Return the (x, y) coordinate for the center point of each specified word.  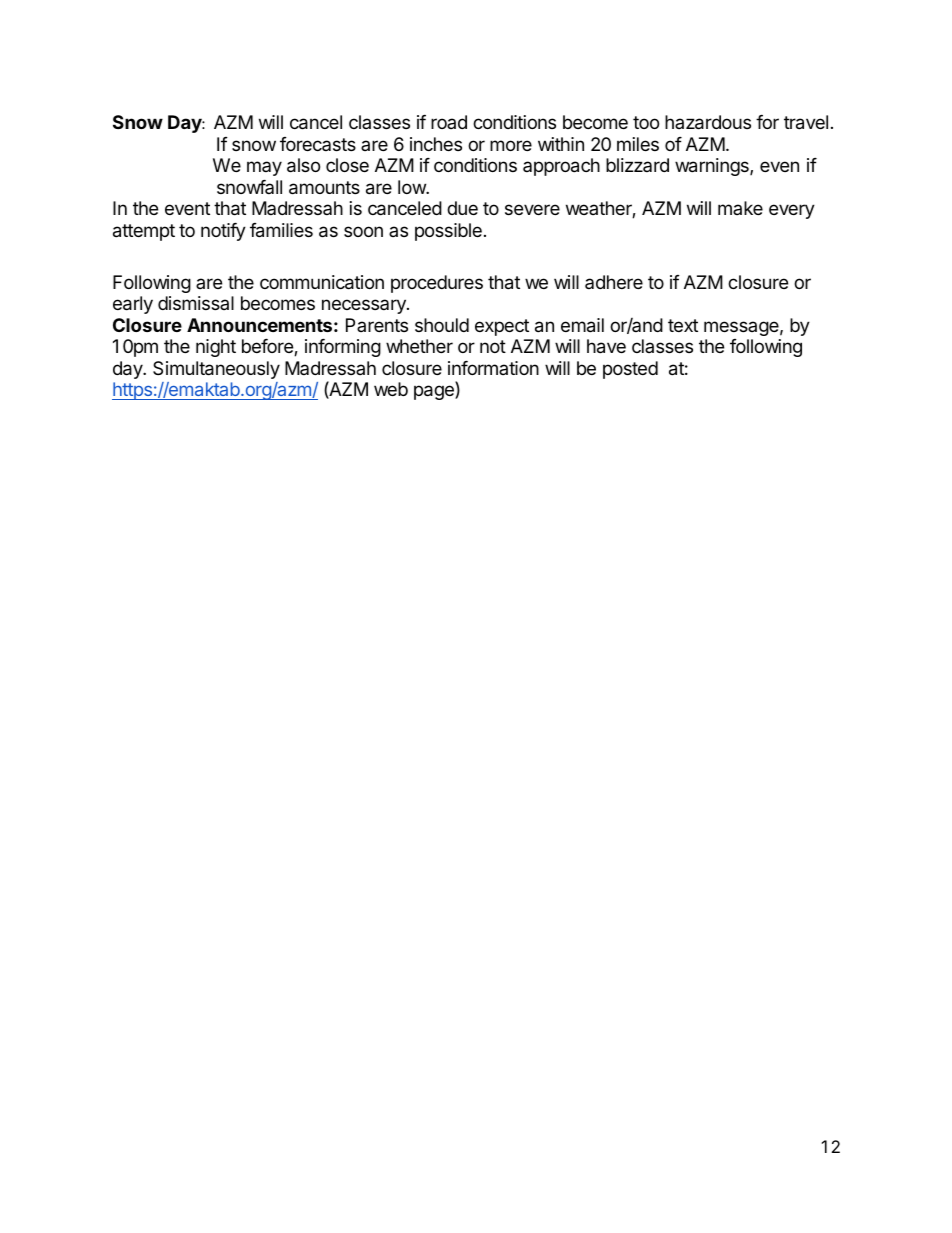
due (462, 208)
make (740, 208)
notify (223, 232)
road (449, 122)
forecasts (318, 144)
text (683, 325)
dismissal (196, 303)
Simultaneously (216, 370)
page (435, 392)
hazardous (708, 122)
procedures (437, 284)
